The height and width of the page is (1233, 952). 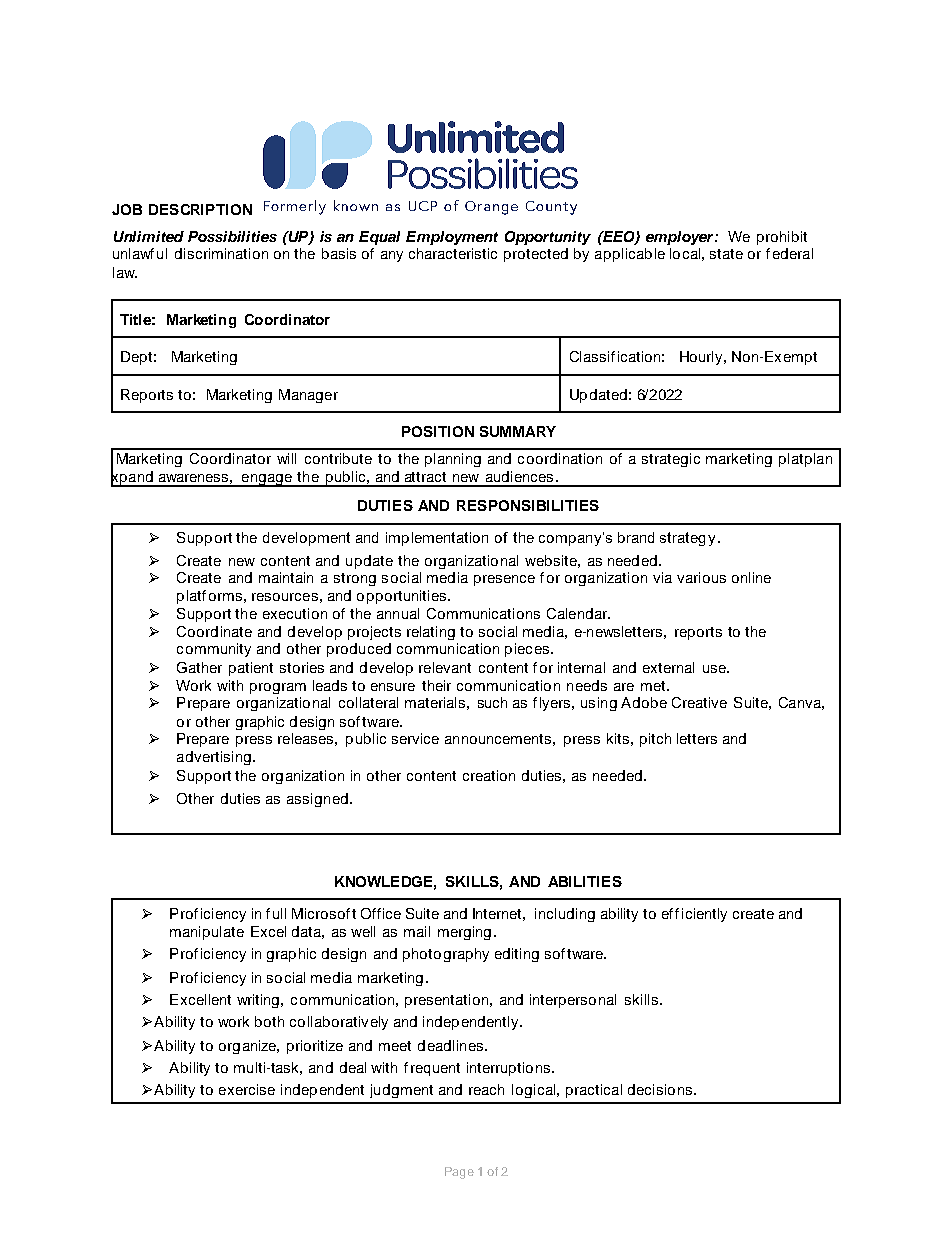 What do you see at coordinates (221, 253) in the page?
I see `discrimination` at bounding box center [221, 253].
